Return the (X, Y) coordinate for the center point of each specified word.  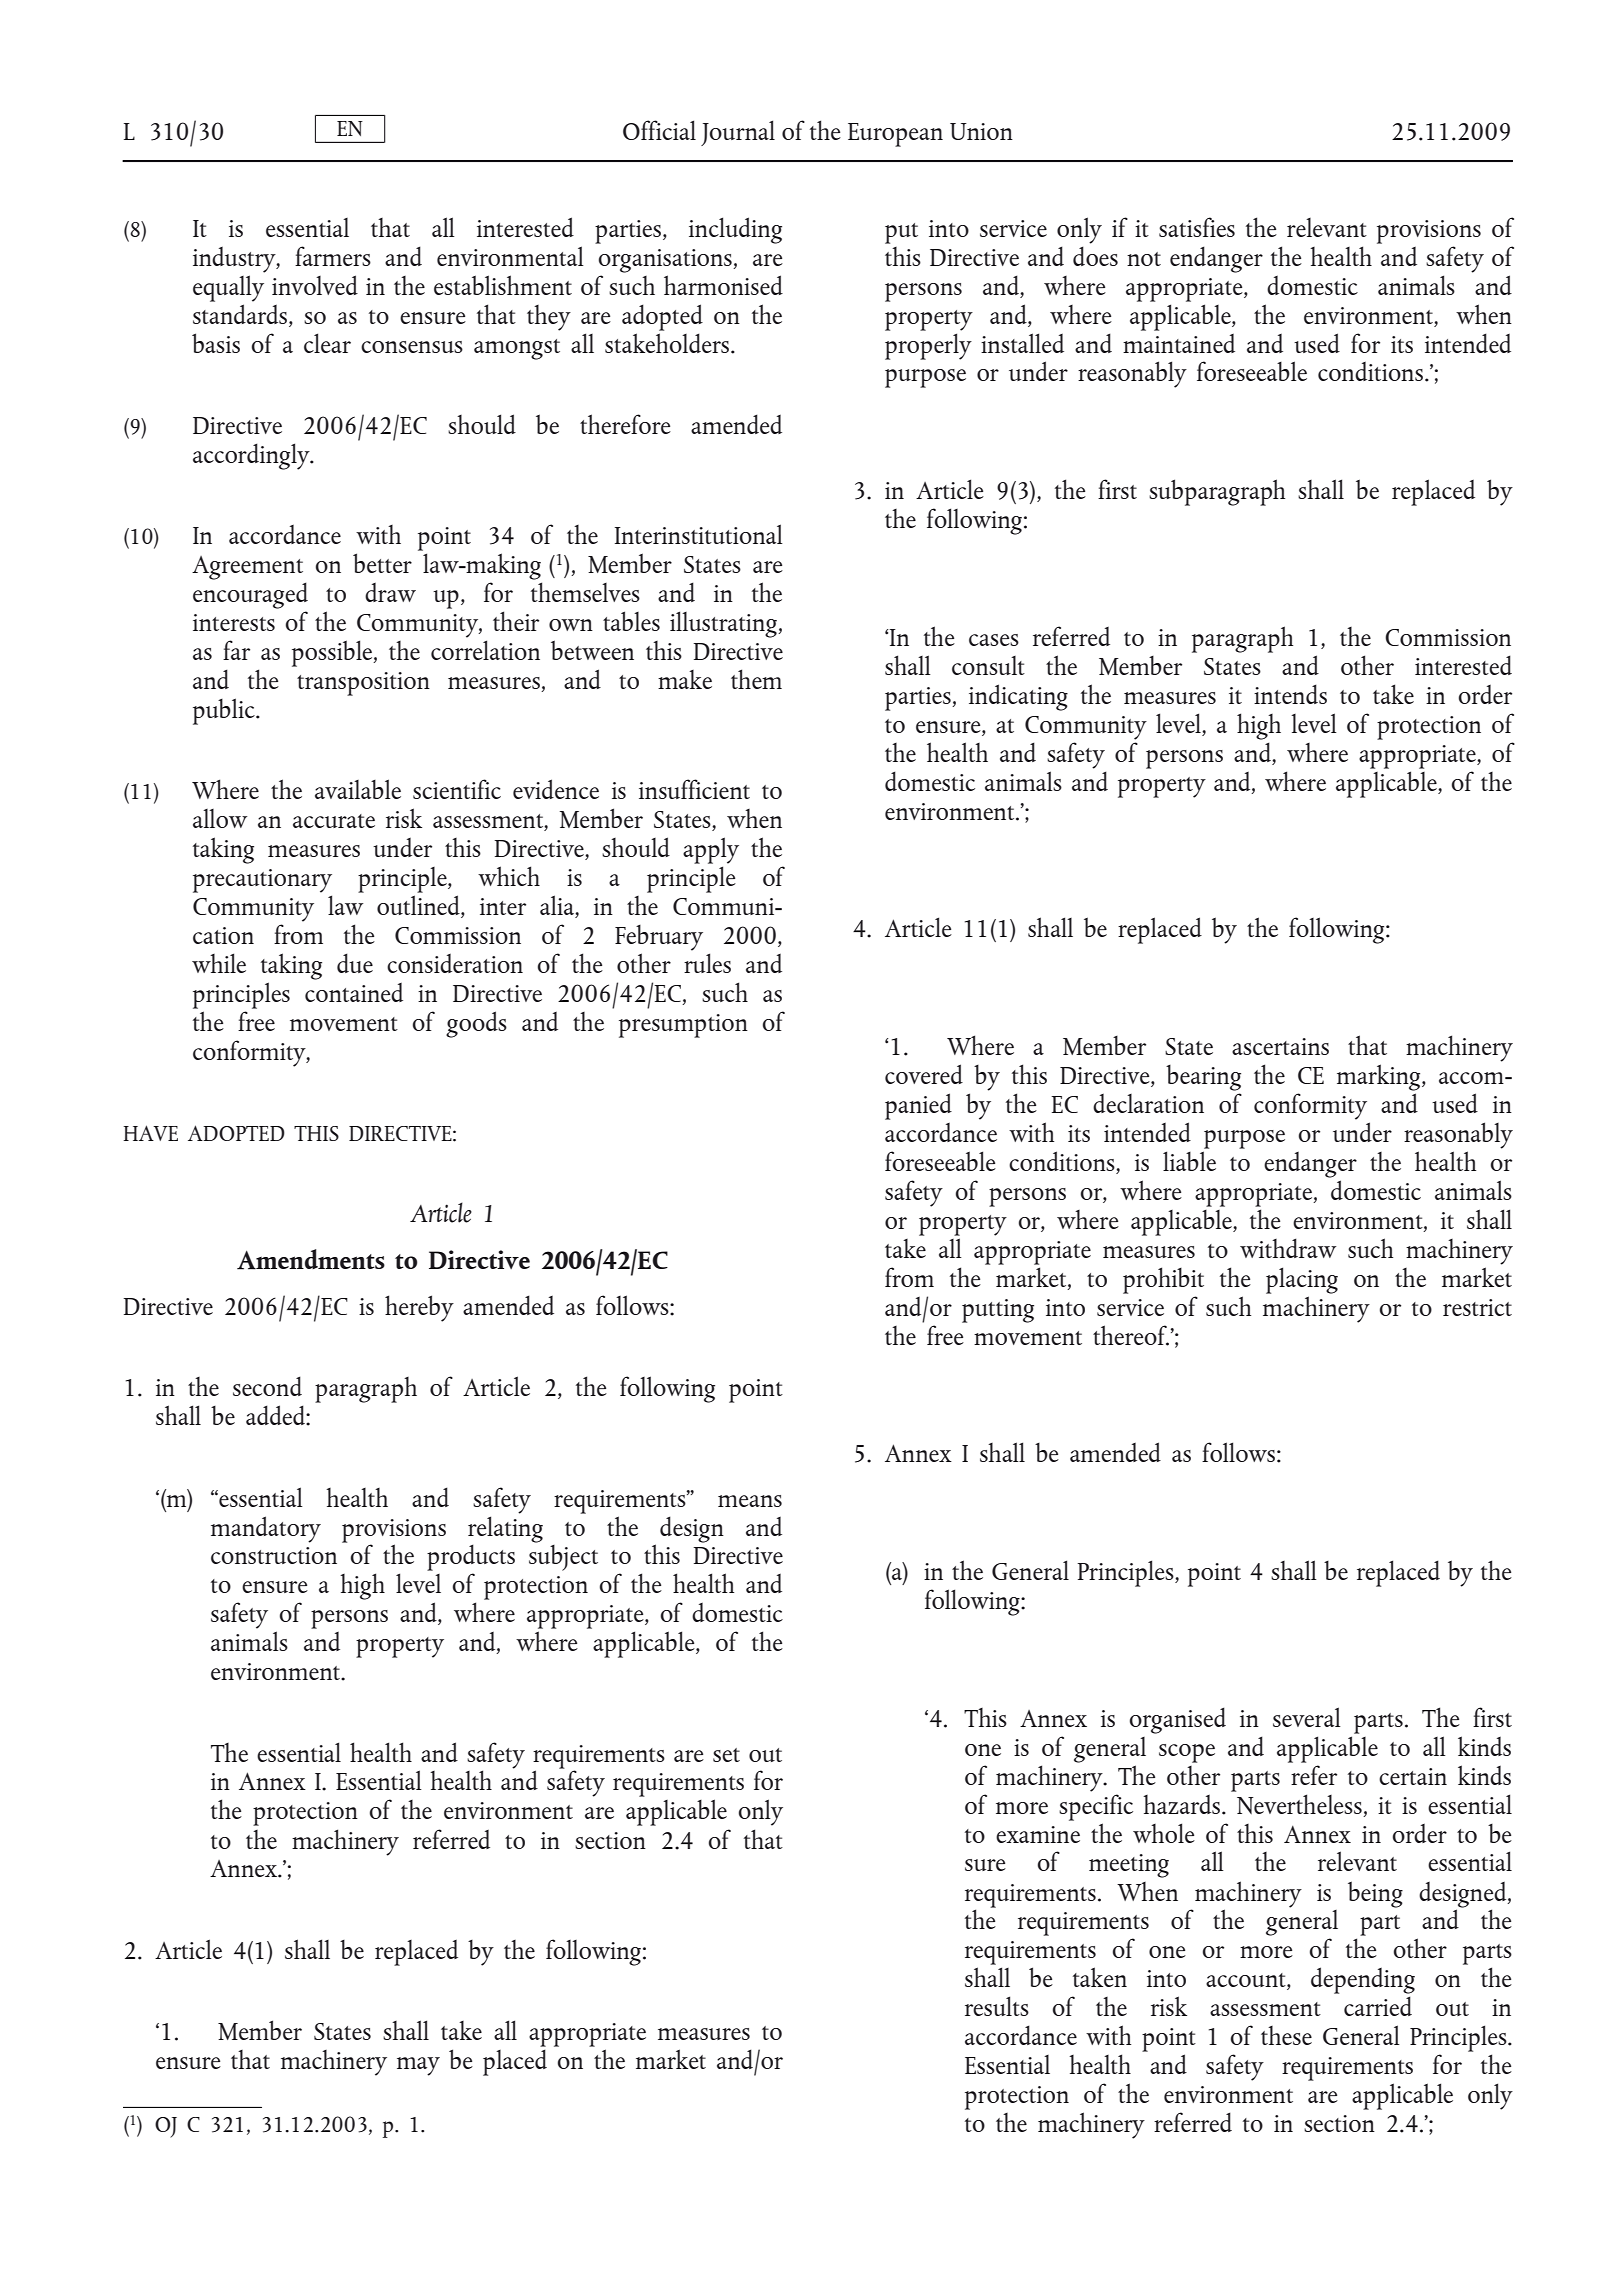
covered (924, 1074)
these (1286, 2035)
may (418, 2066)
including (735, 230)
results (997, 2006)
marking (1380, 1077)
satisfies (1197, 227)
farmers (333, 256)
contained (354, 992)
